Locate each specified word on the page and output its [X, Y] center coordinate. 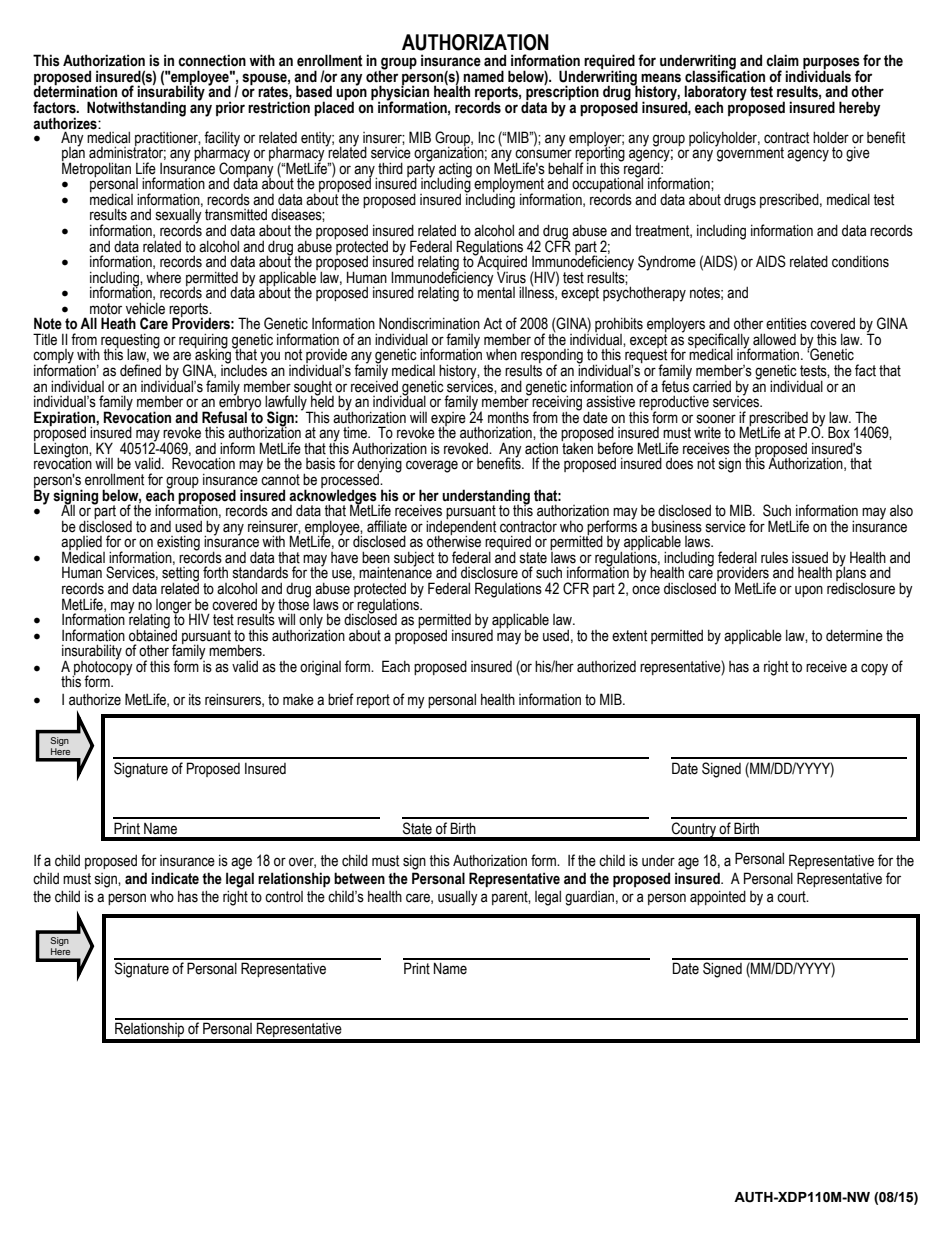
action [541, 448]
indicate [175, 878]
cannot [280, 480]
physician [401, 93]
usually [458, 898]
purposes [830, 64]
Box [839, 432]
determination [75, 91]
